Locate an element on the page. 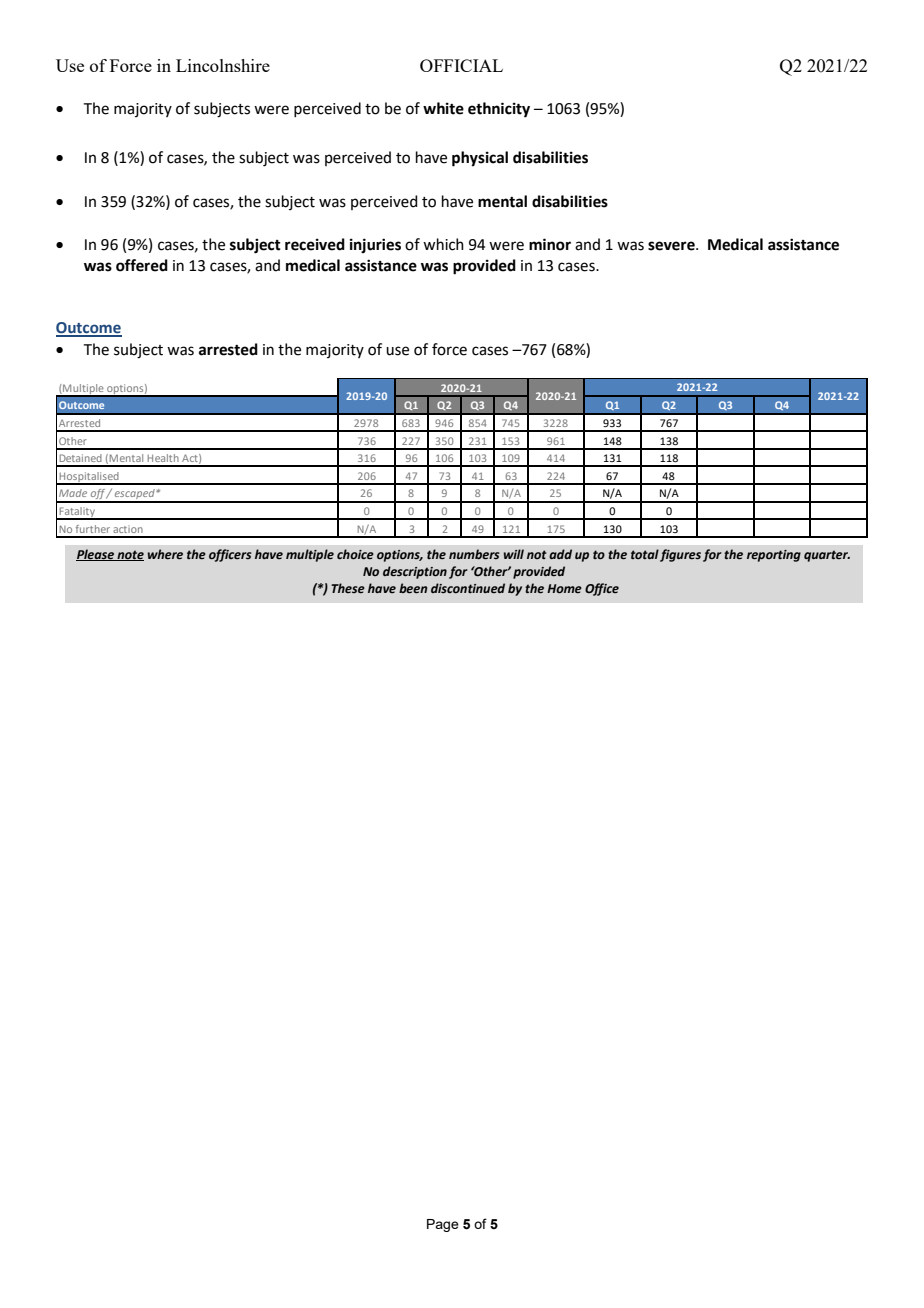 This page has width=924, height=1308. numbers is located at coordinates (474, 554).
